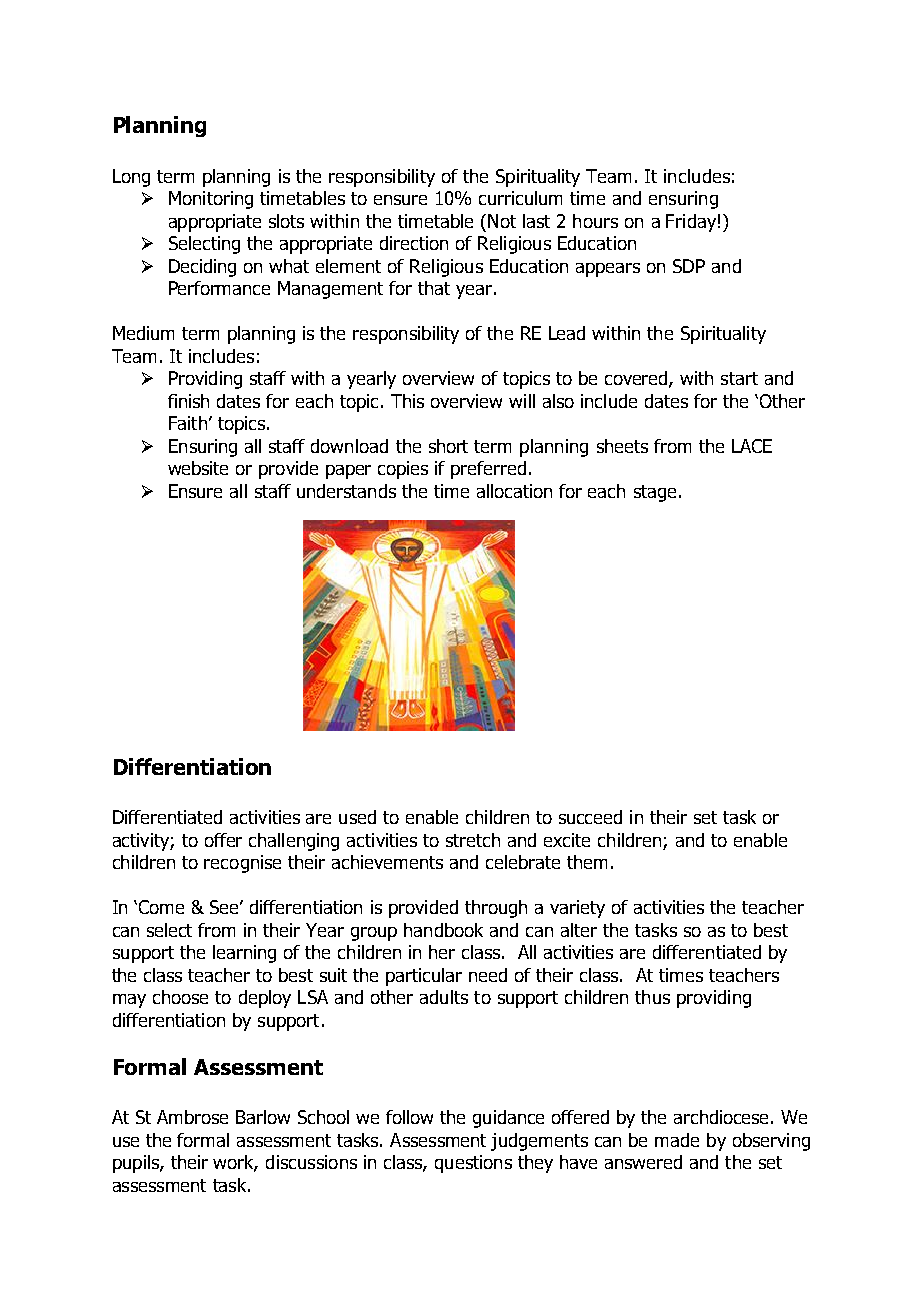 This screenshot has width=924, height=1308. I want to click on questions, so click(473, 1164).
